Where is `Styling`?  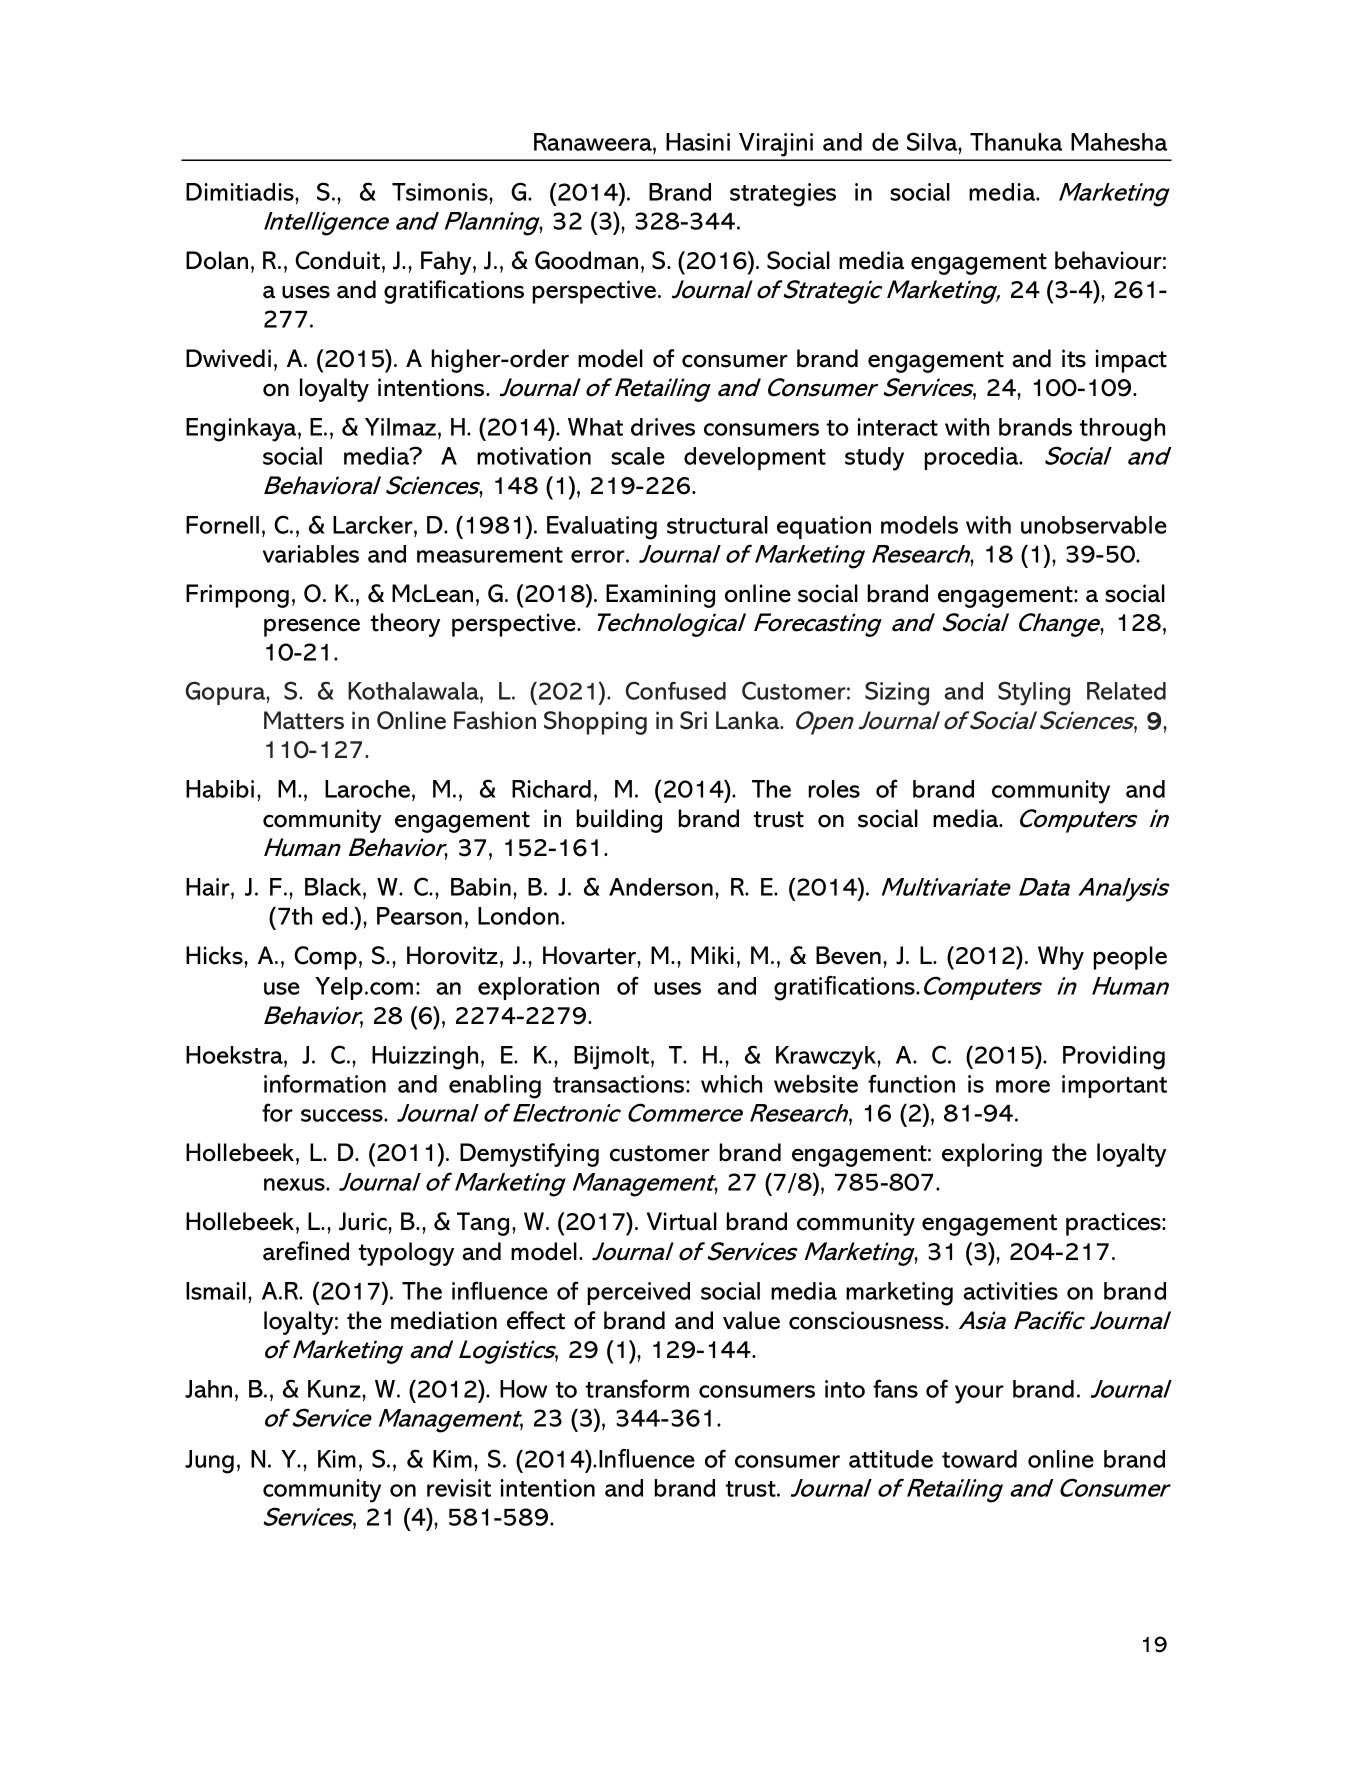 Styling is located at coordinates (1034, 693).
